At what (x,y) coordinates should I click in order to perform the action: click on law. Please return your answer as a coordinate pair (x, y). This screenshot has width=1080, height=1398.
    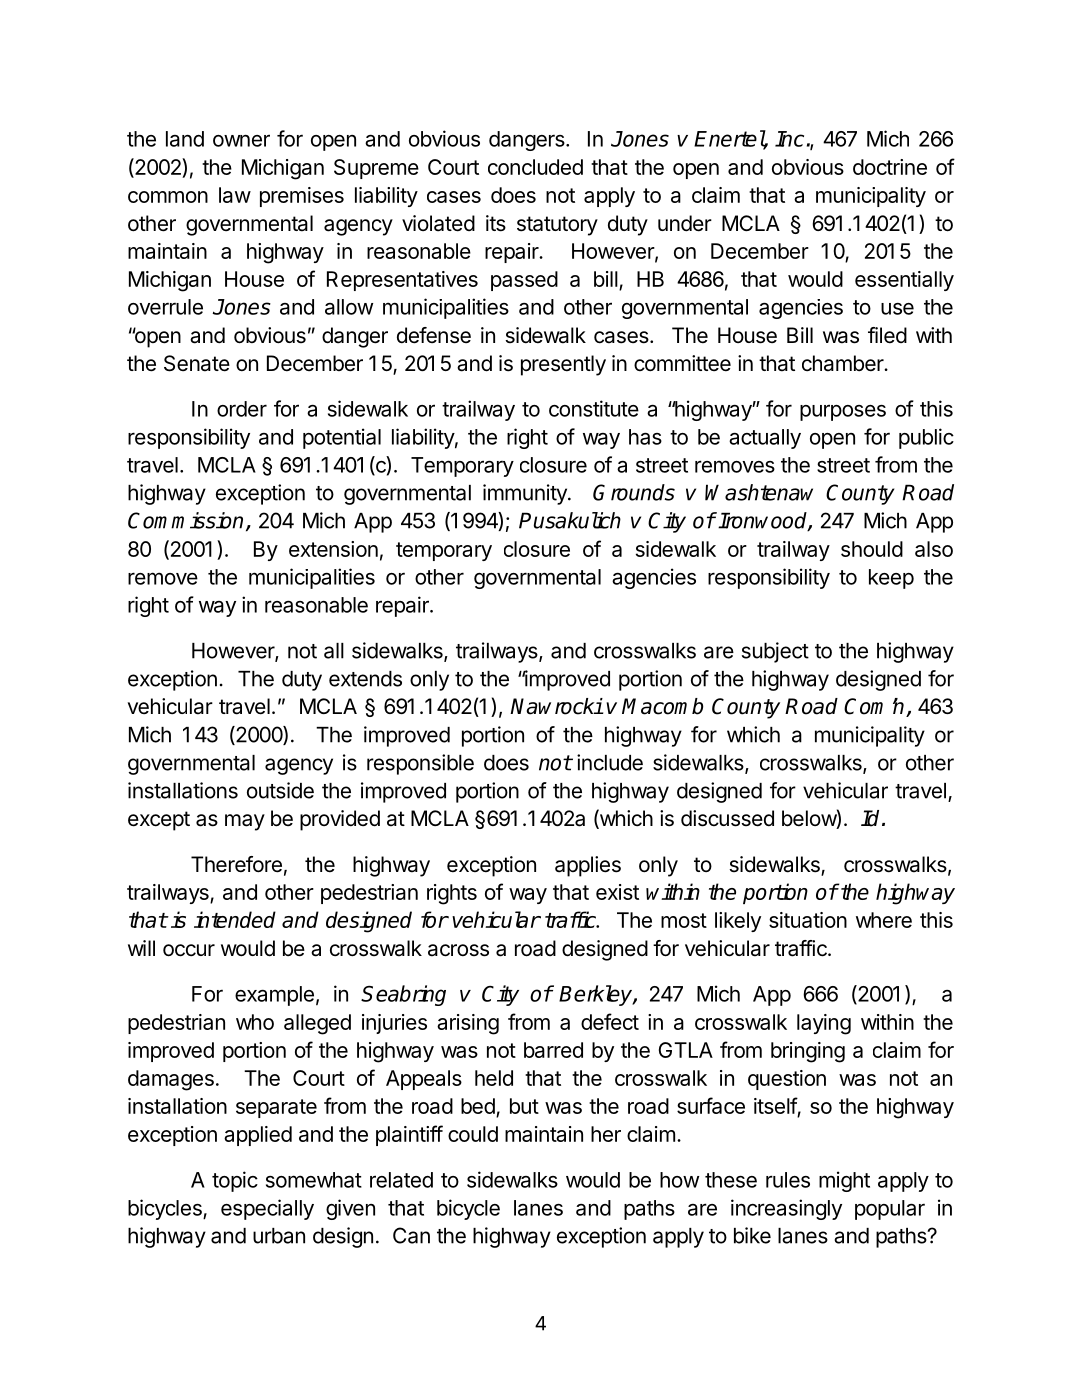
    Looking at the image, I should click on (235, 195).
